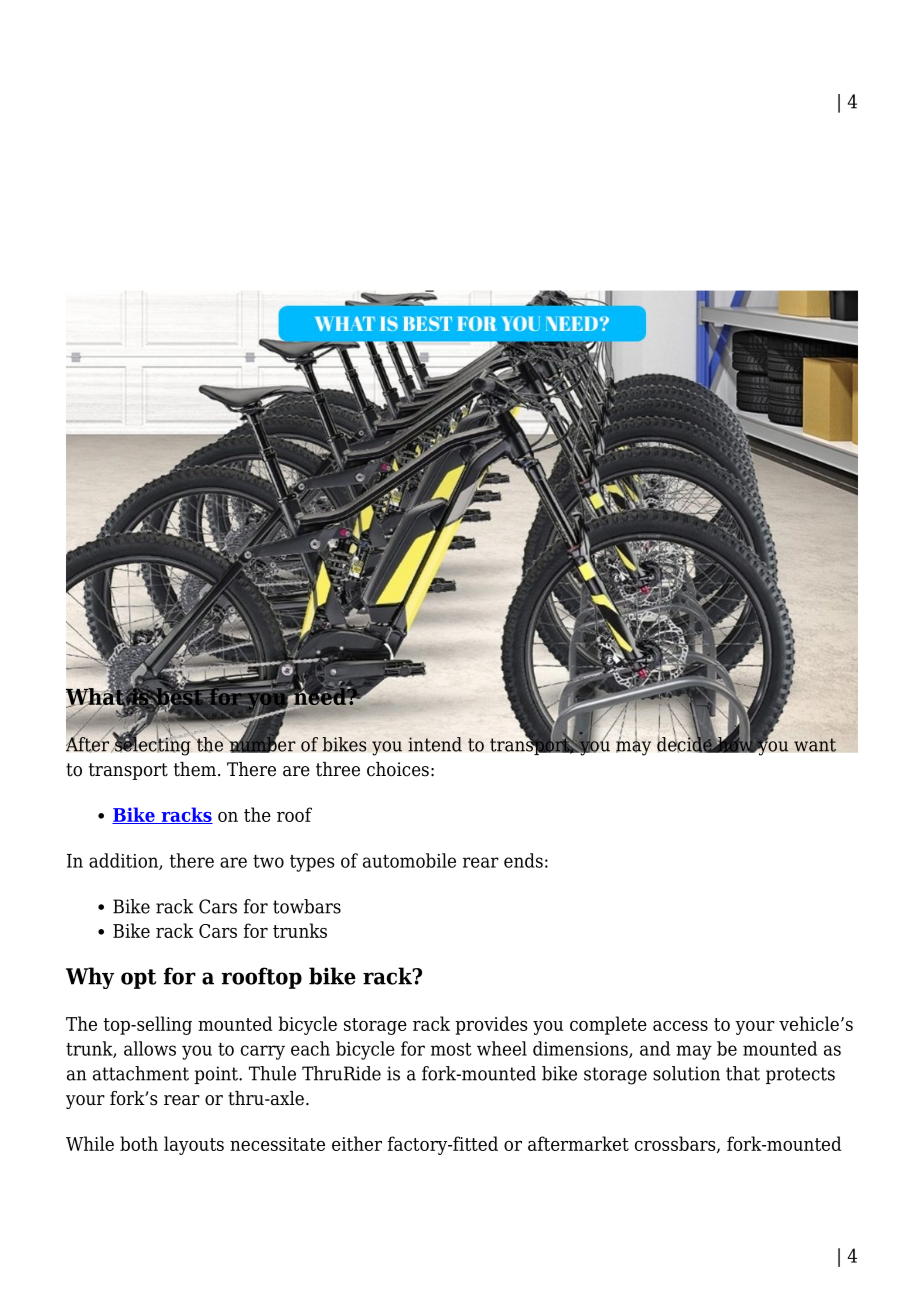 Image resolution: width=924 pixels, height=1308 pixels. What do you see at coordinates (435, 744) in the image?
I see `intend` at bounding box center [435, 744].
